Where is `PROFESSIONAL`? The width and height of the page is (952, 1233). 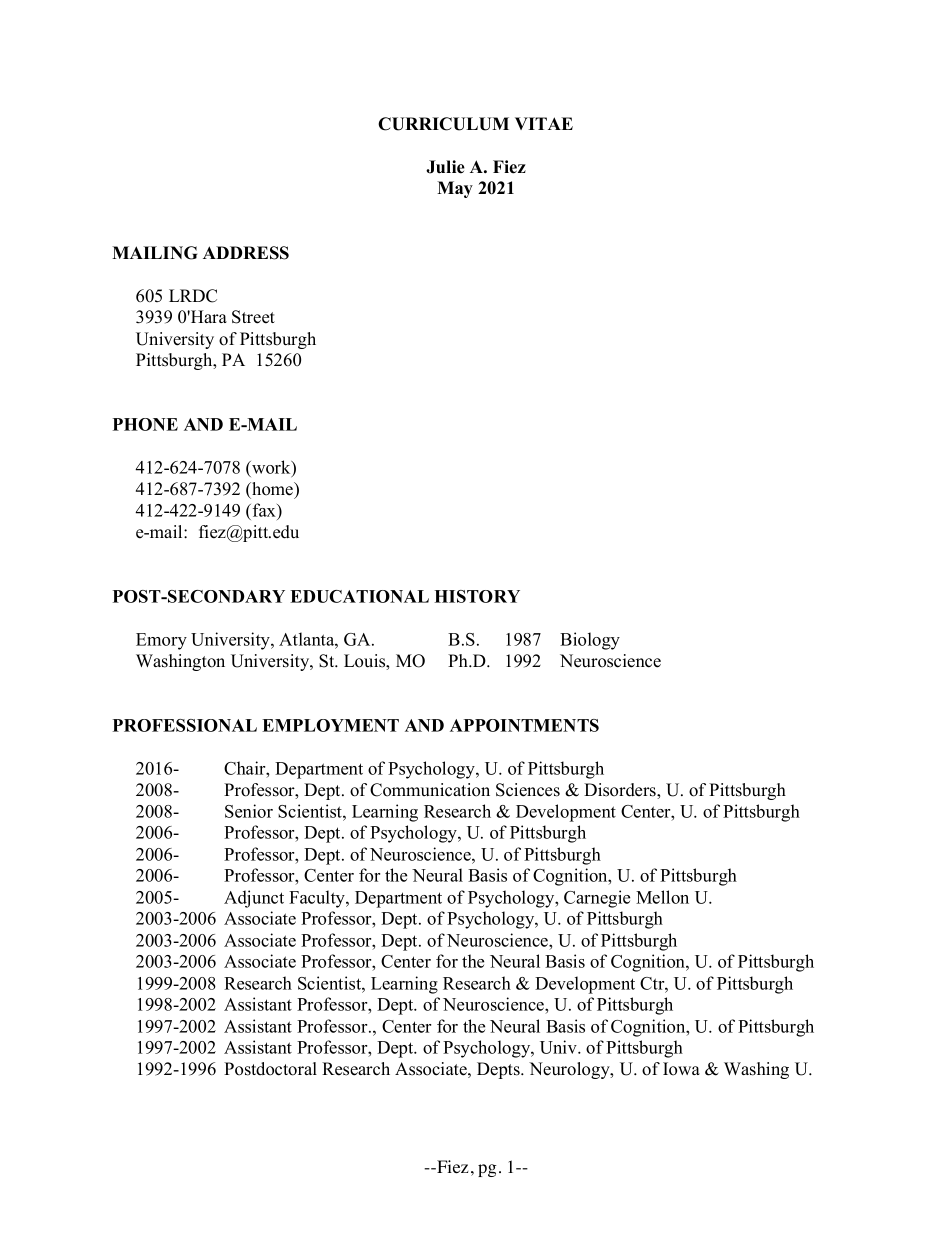
PROFESSIONAL is located at coordinates (185, 725).
